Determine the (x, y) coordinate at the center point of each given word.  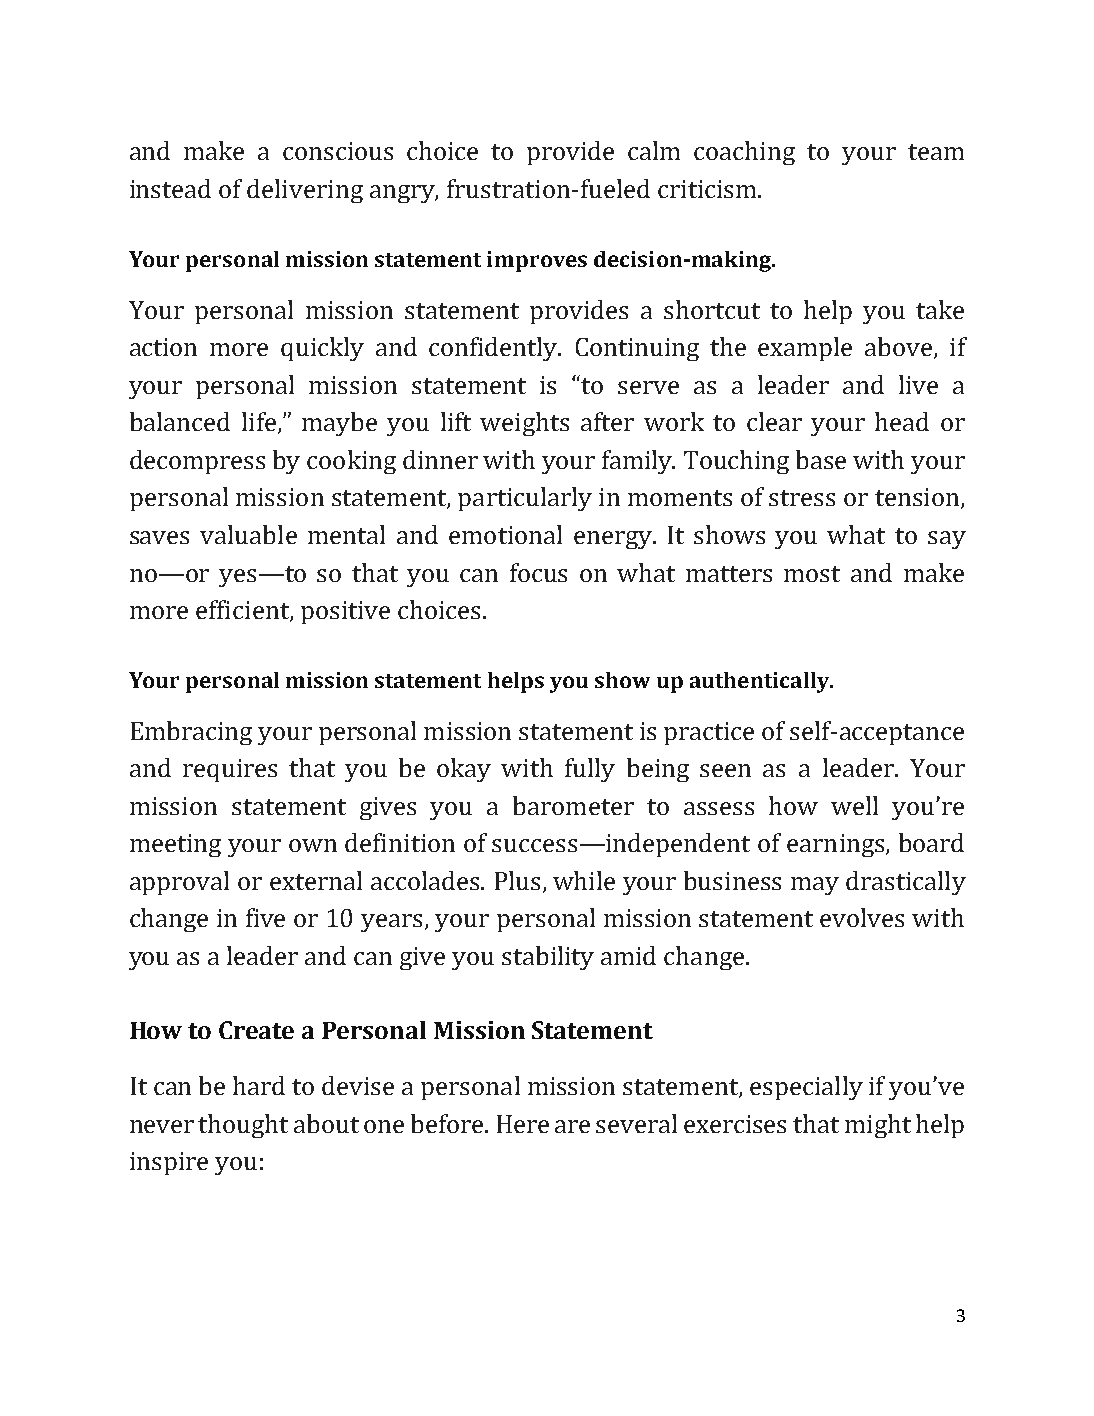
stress (802, 498)
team (936, 152)
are (572, 1126)
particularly (525, 499)
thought (243, 1126)
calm (654, 150)
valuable (248, 534)
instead (170, 188)
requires (230, 770)
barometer (573, 805)
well (854, 805)
